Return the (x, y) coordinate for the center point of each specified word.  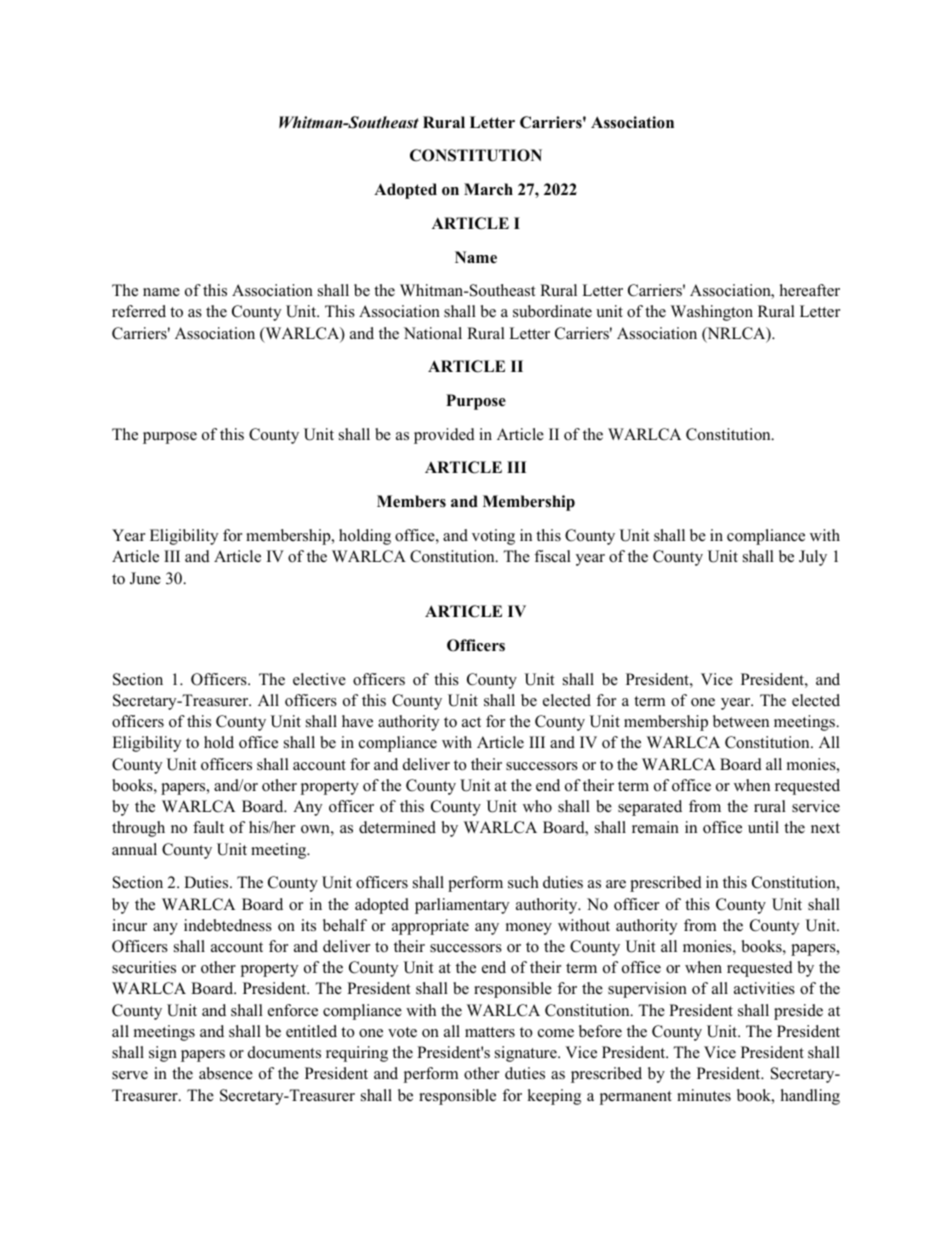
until (763, 827)
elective (319, 679)
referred (139, 311)
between (741, 721)
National (433, 333)
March (488, 189)
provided (444, 436)
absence (226, 1073)
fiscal (552, 556)
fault (208, 827)
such (523, 882)
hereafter (810, 290)
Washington (712, 313)
